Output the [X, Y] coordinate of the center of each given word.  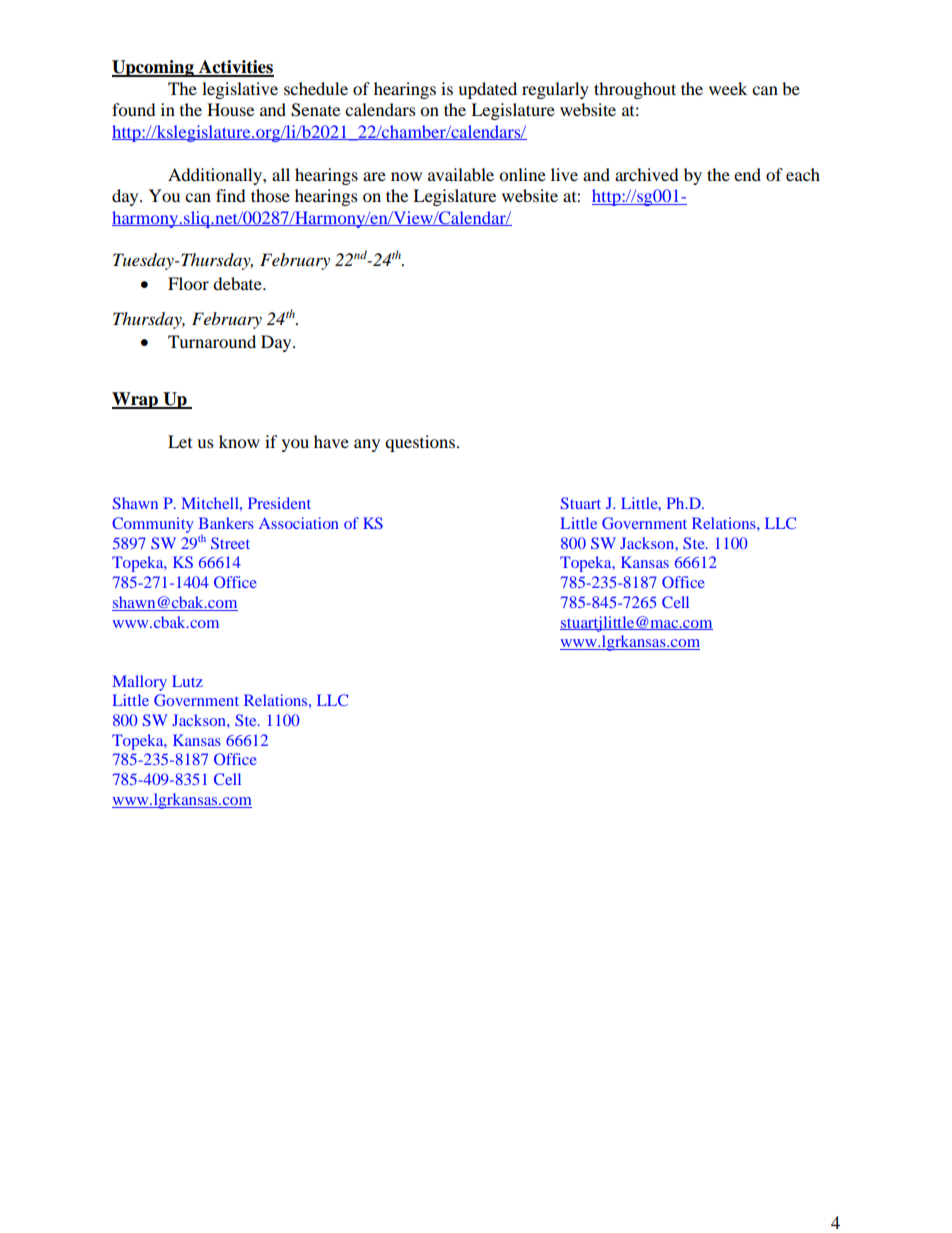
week [728, 88]
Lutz [187, 681]
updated [487, 90]
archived [647, 174]
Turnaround [212, 341]
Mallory [140, 683]
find [231, 195]
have [331, 441]
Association [299, 523]
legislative [240, 90]
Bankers [226, 523]
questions [421, 443]
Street [230, 543]
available [461, 174]
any [367, 445]
